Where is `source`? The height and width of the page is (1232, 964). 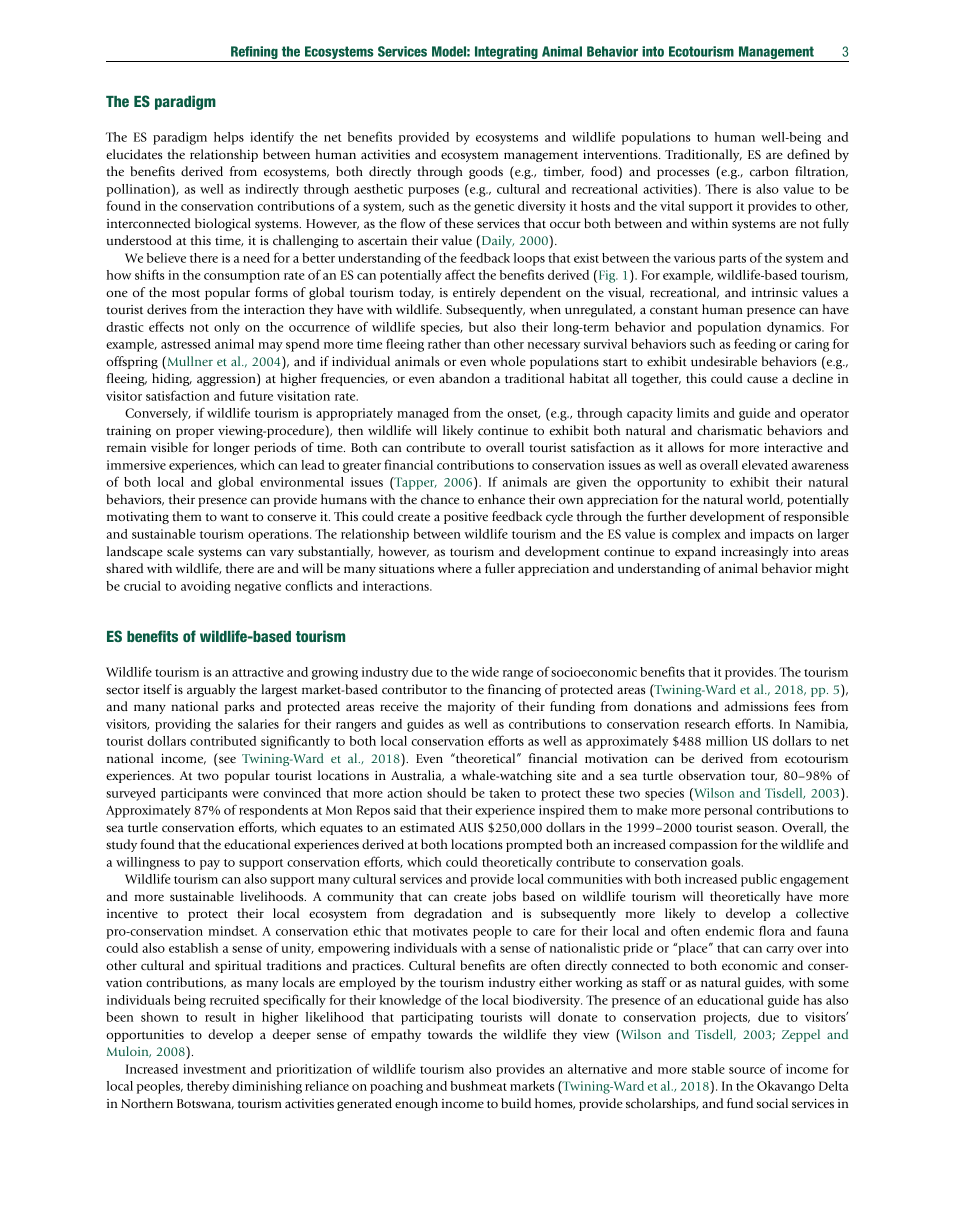 source is located at coordinates (747, 1070).
